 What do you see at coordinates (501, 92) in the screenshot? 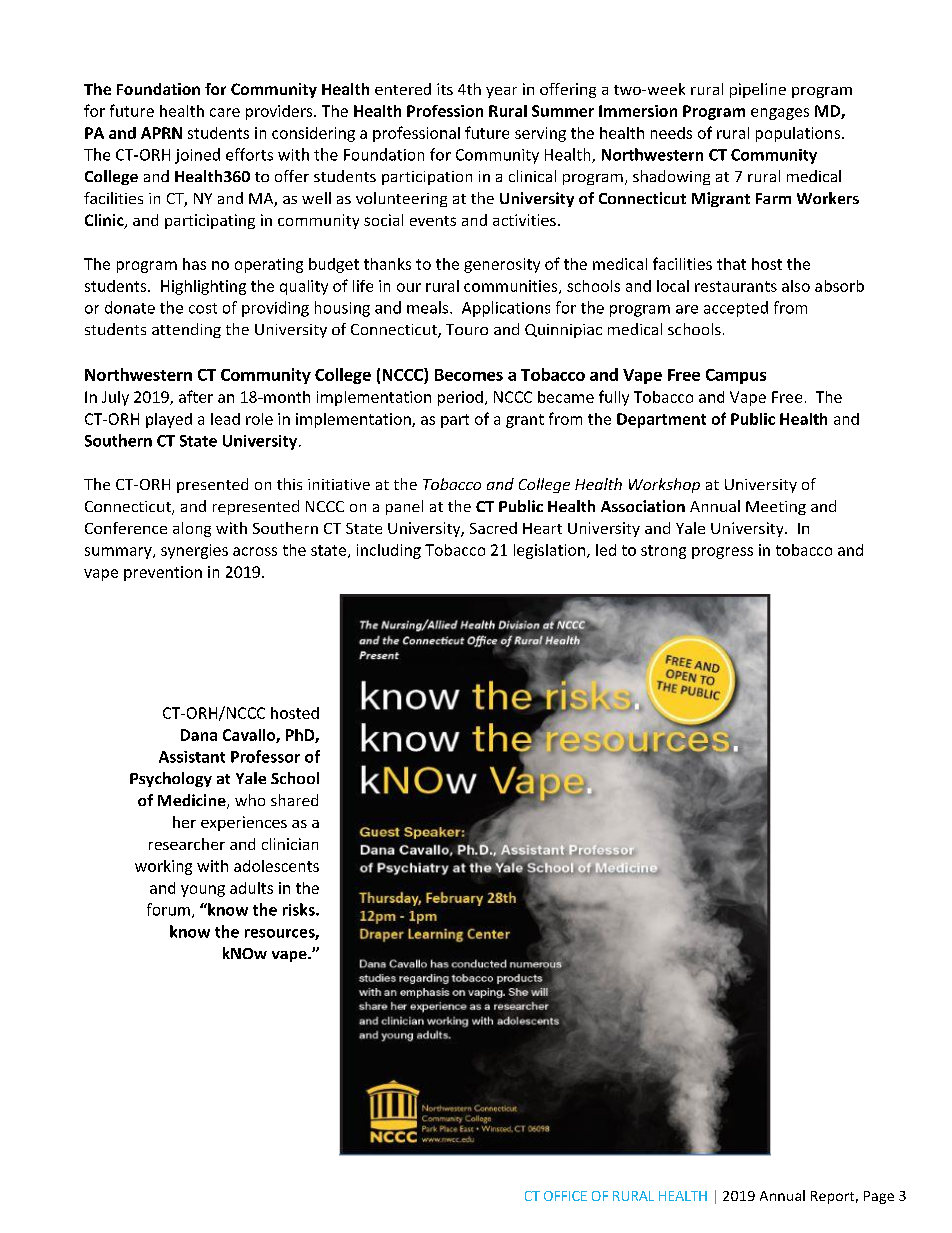
I see `year` at bounding box center [501, 92].
